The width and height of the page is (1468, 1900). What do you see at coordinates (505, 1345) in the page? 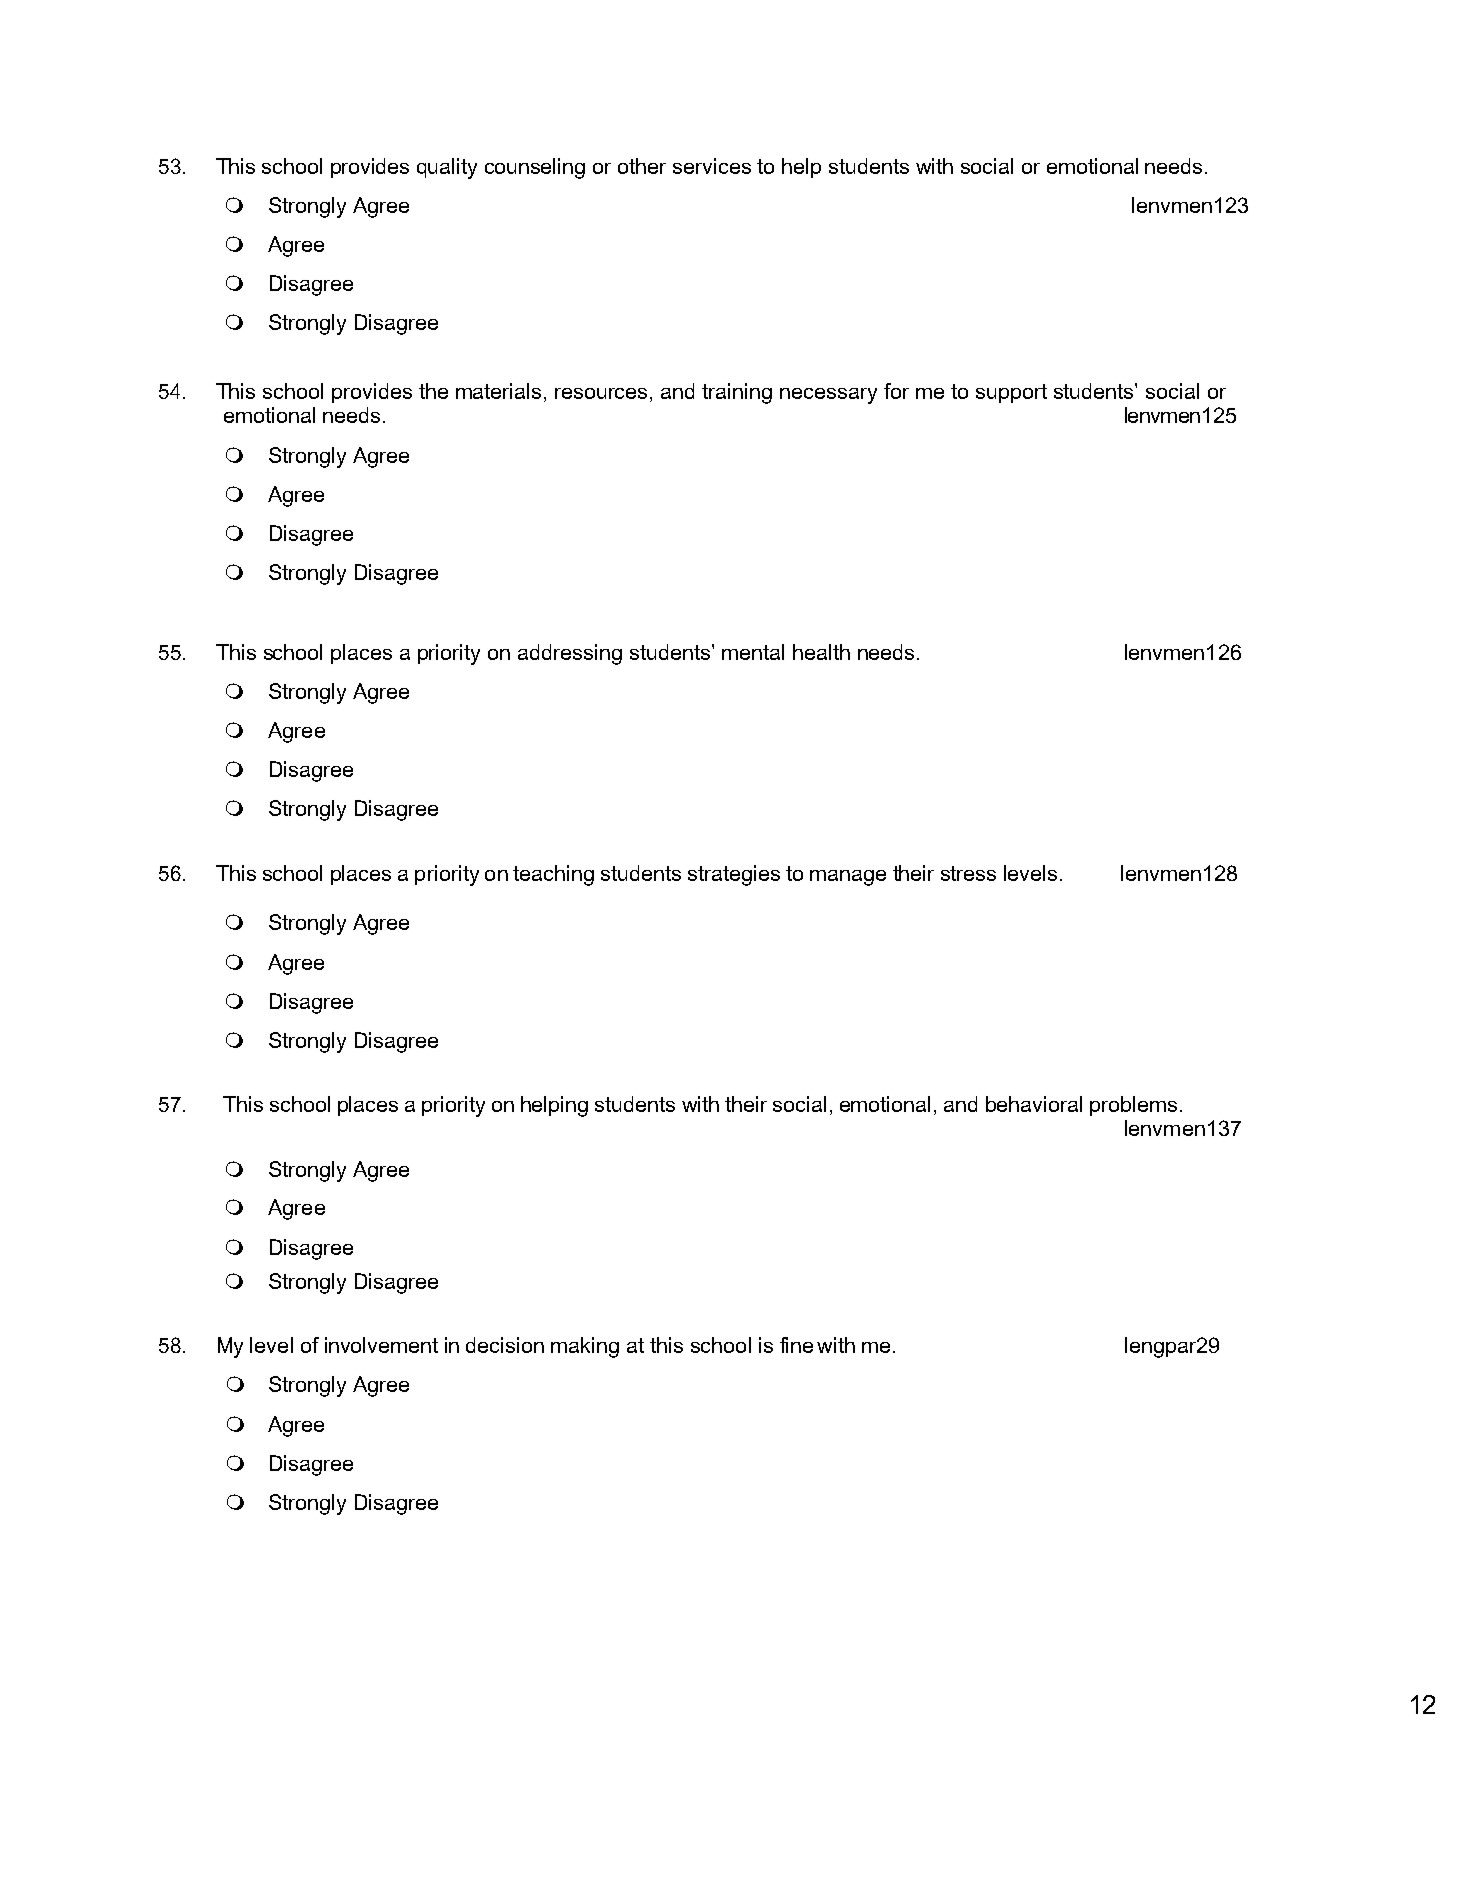
I see `decision` at bounding box center [505, 1345].
